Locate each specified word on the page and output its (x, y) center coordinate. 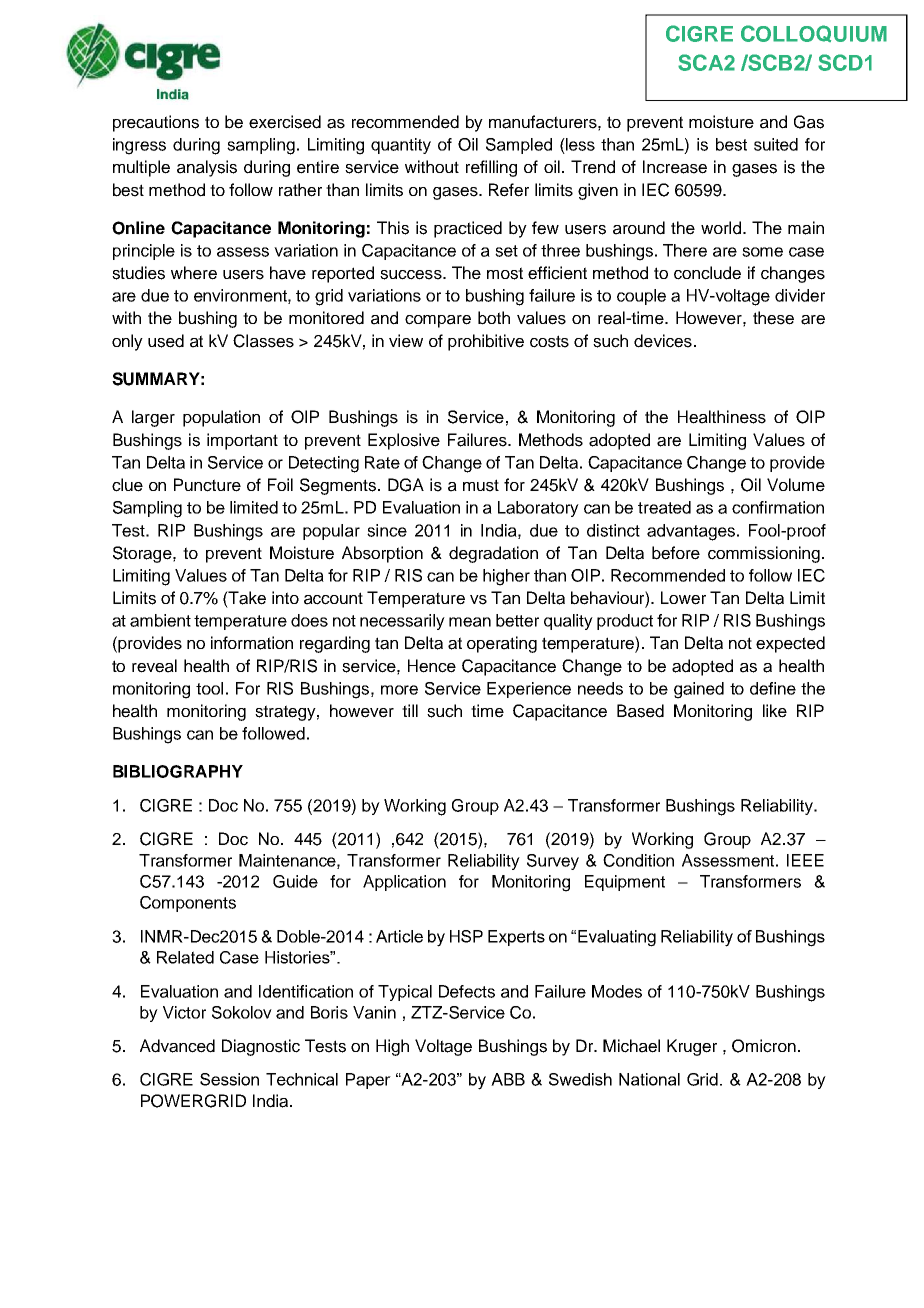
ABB (508, 1079)
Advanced (177, 1046)
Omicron (764, 1046)
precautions (156, 123)
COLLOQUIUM (814, 33)
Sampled (519, 146)
